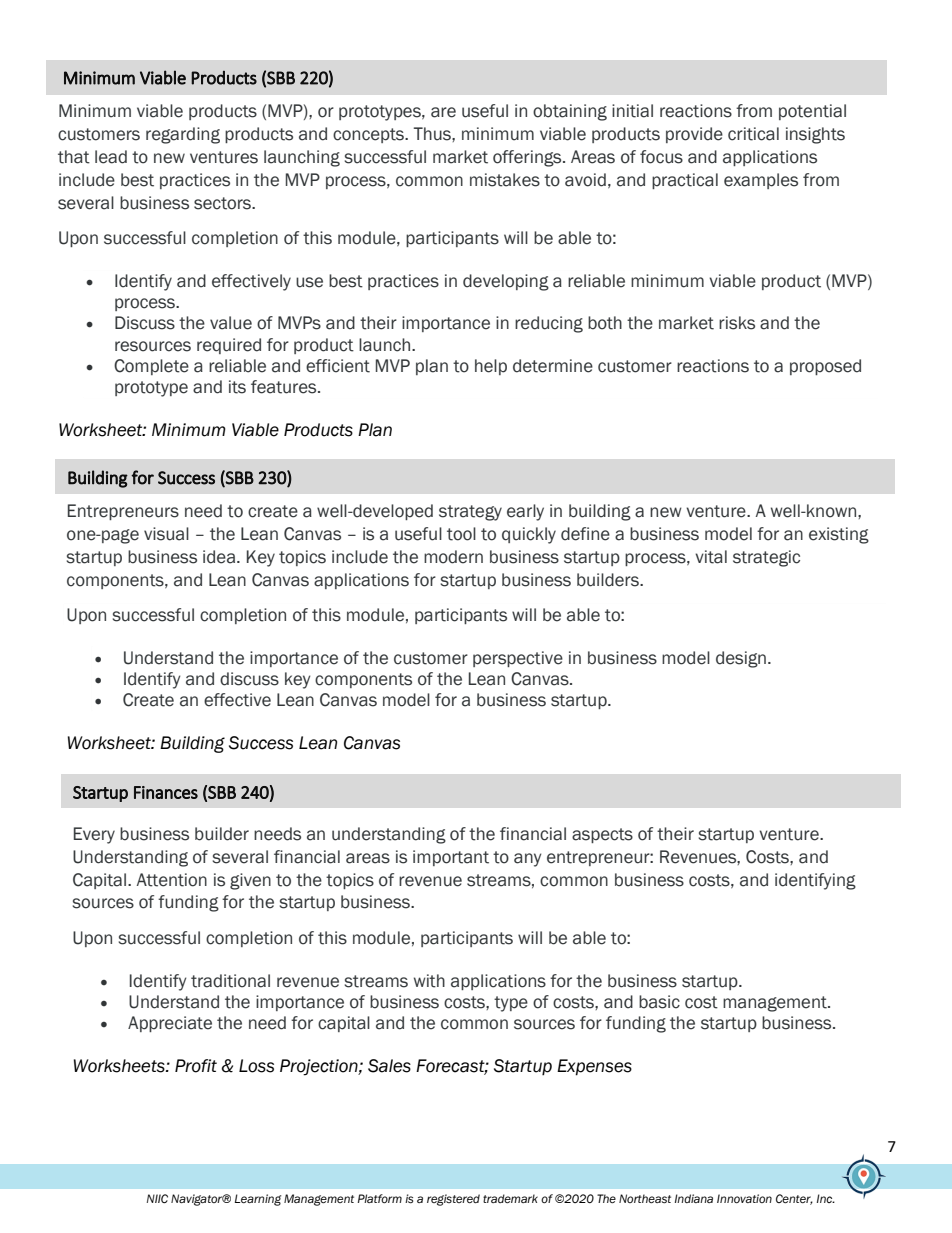  I want to click on regarding, so click(183, 135).
